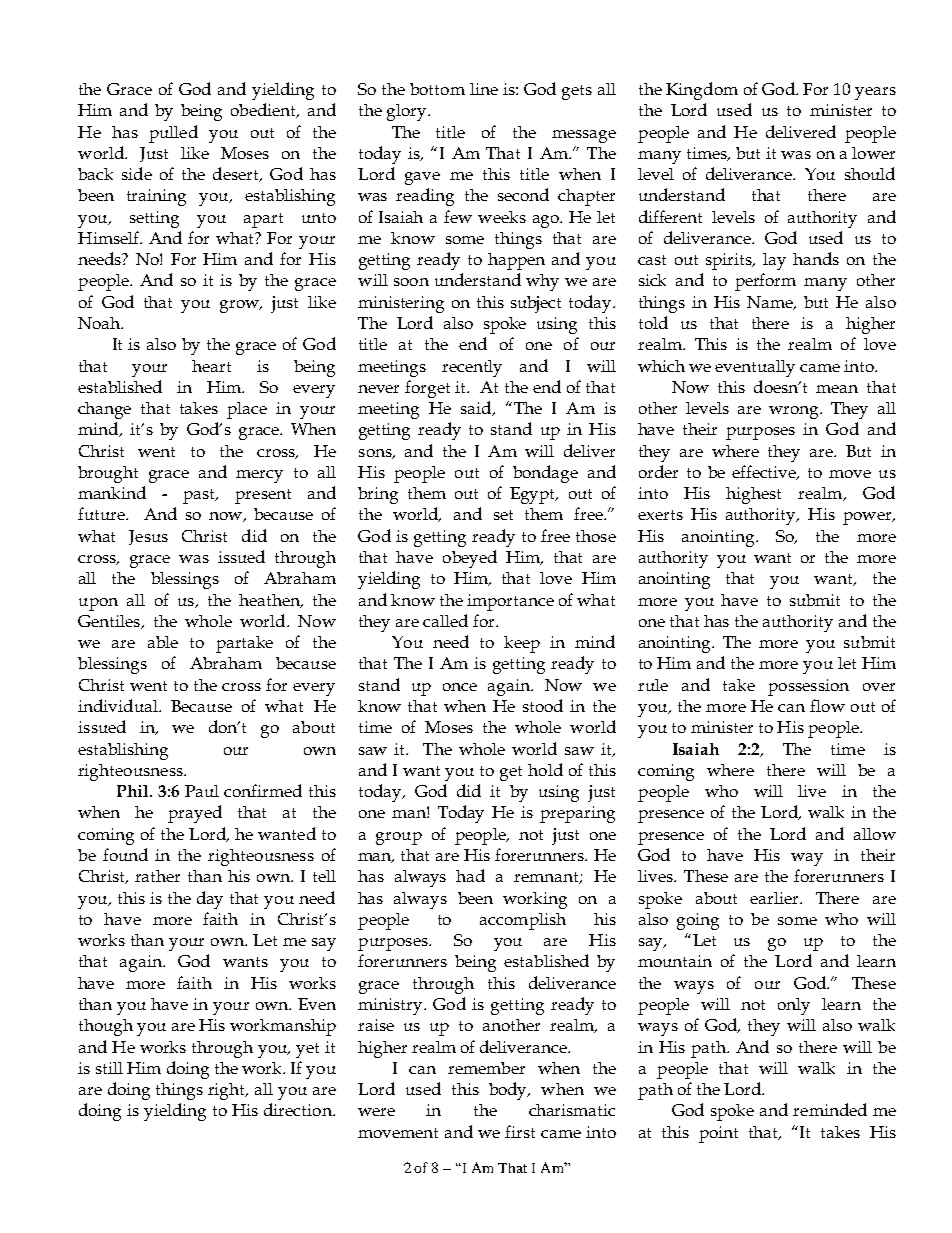 This screenshot has height=1233, width=952. What do you see at coordinates (509, 1091) in the screenshot?
I see `body` at bounding box center [509, 1091].
